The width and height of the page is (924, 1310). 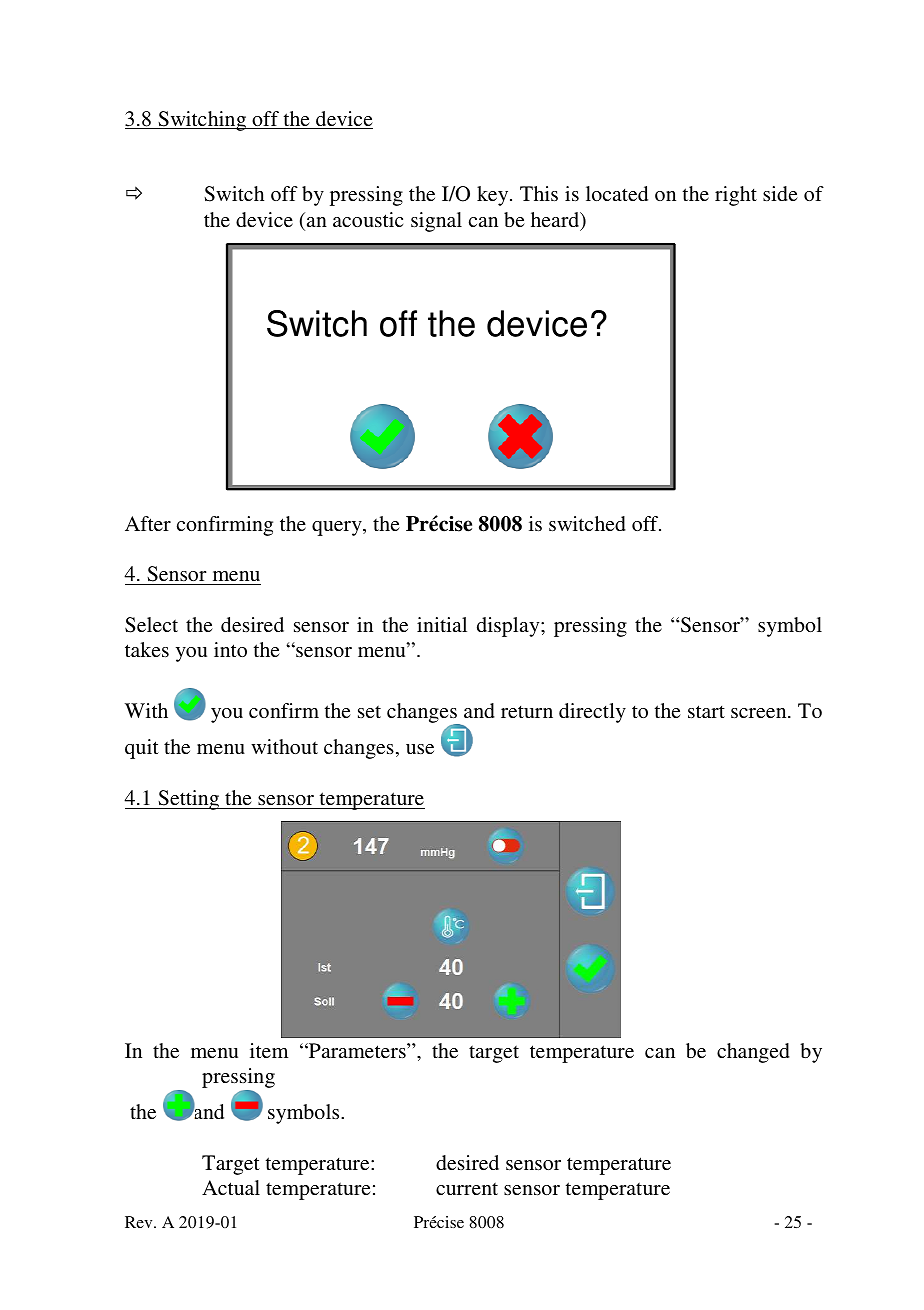 What do you see at coordinates (753, 1053) in the page?
I see `changed` at bounding box center [753, 1053].
